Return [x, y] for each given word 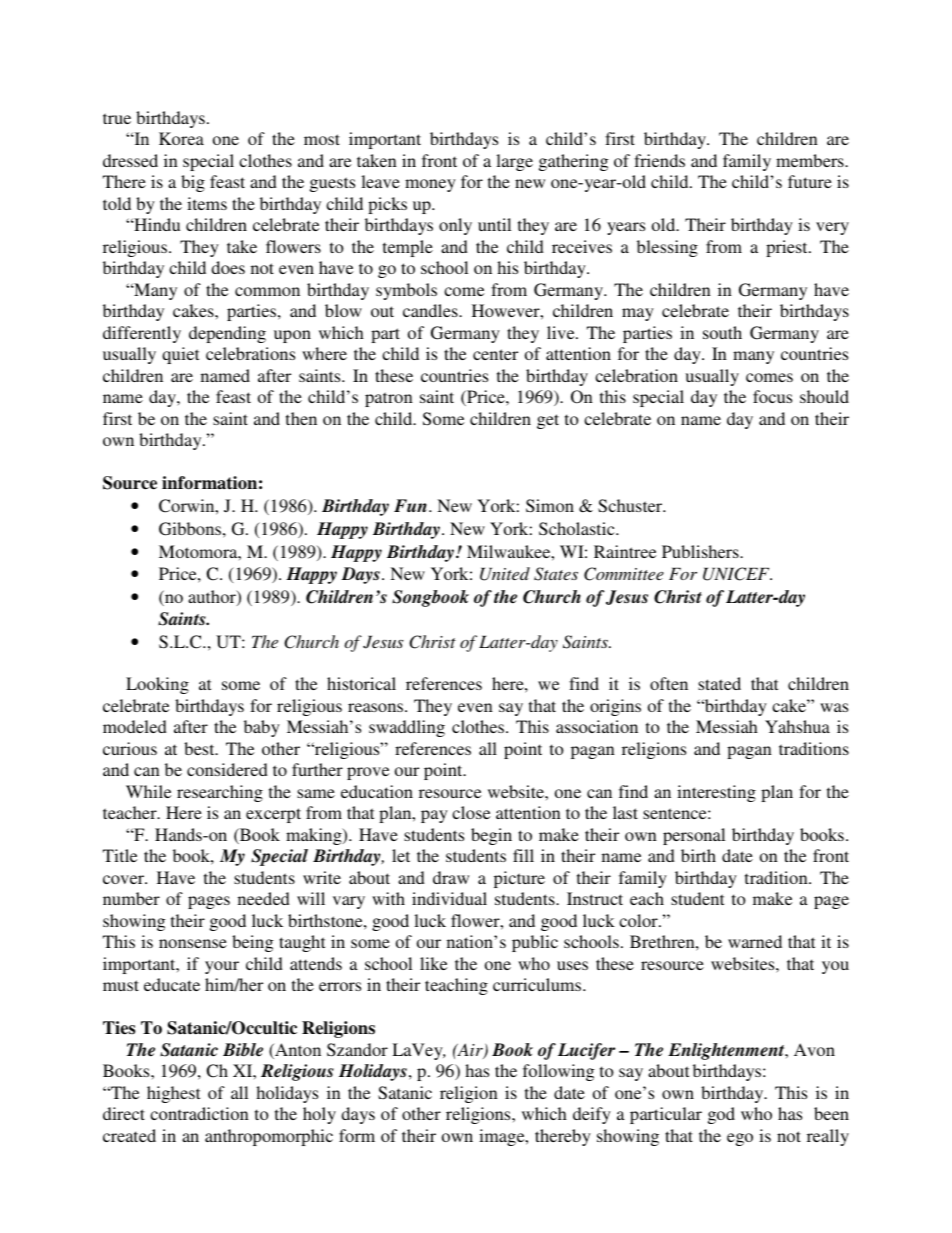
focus [772, 396]
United [505, 574]
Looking [157, 685]
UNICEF [737, 574]
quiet [180, 355]
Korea [181, 138]
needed [264, 898]
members [811, 160]
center [495, 354]
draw [451, 877]
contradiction [199, 1113]
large [514, 162]
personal [694, 836]
